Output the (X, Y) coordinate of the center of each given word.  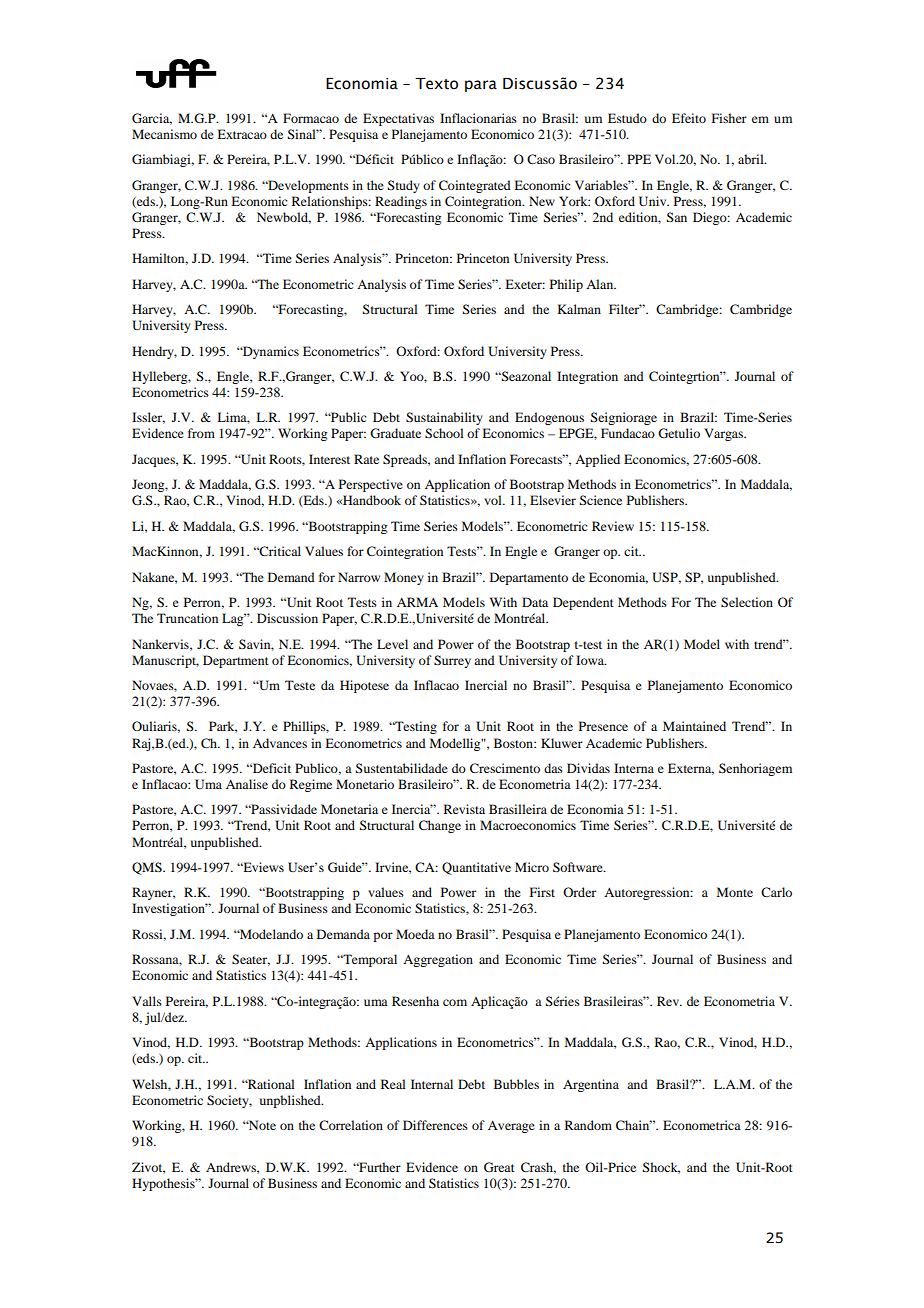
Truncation (187, 618)
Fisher (729, 118)
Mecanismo (164, 134)
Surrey (452, 661)
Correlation (351, 1125)
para (481, 86)
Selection (747, 602)
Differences (435, 1125)
